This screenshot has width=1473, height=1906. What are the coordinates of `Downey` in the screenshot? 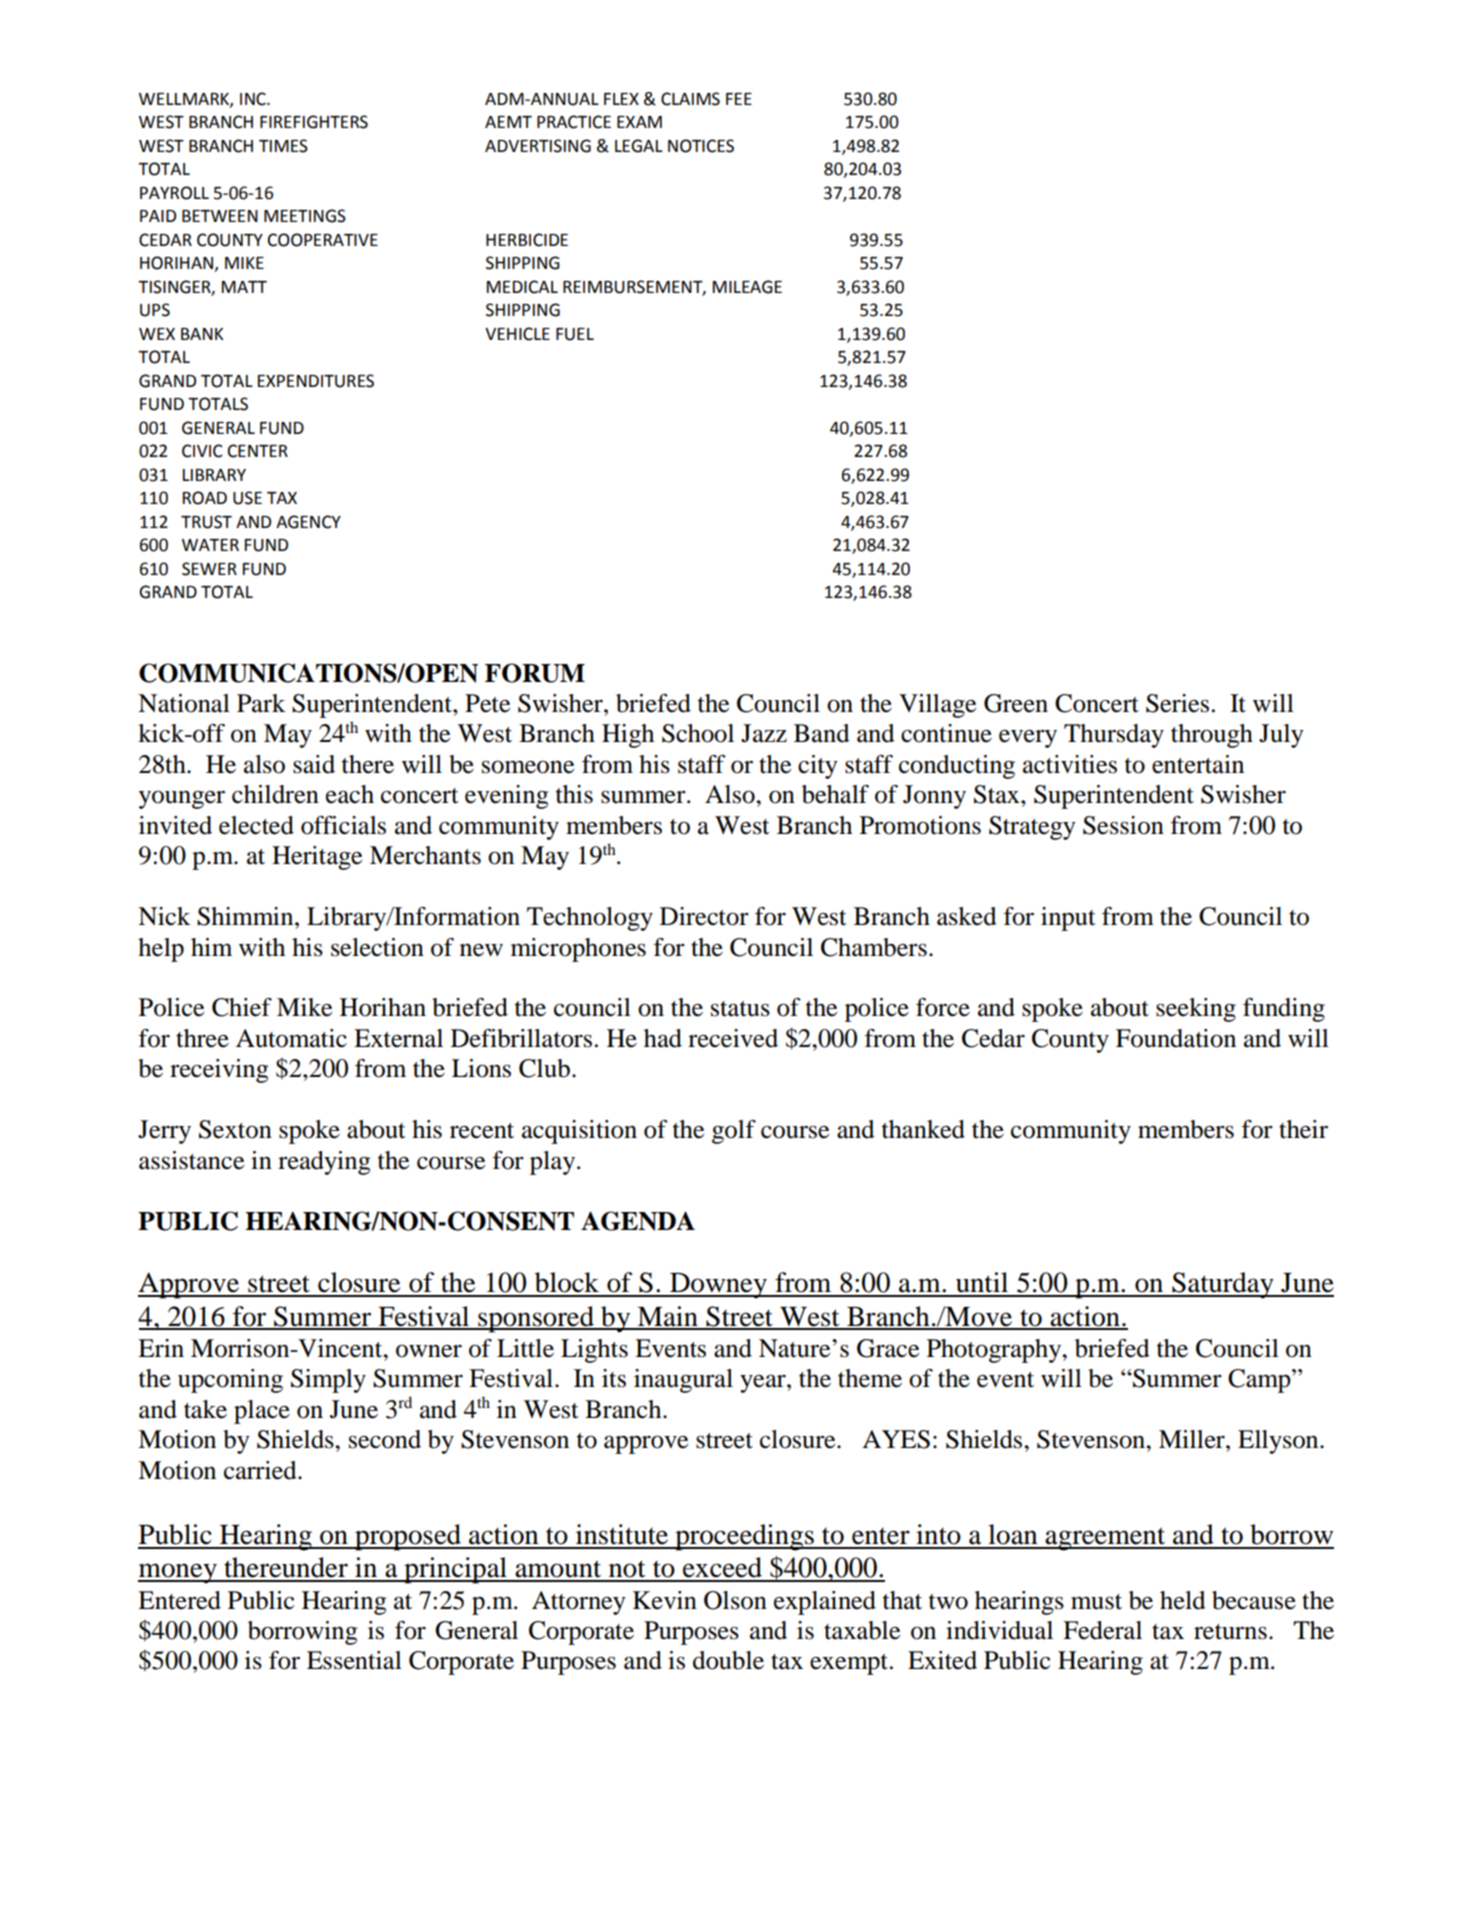 It's located at (718, 1286).
